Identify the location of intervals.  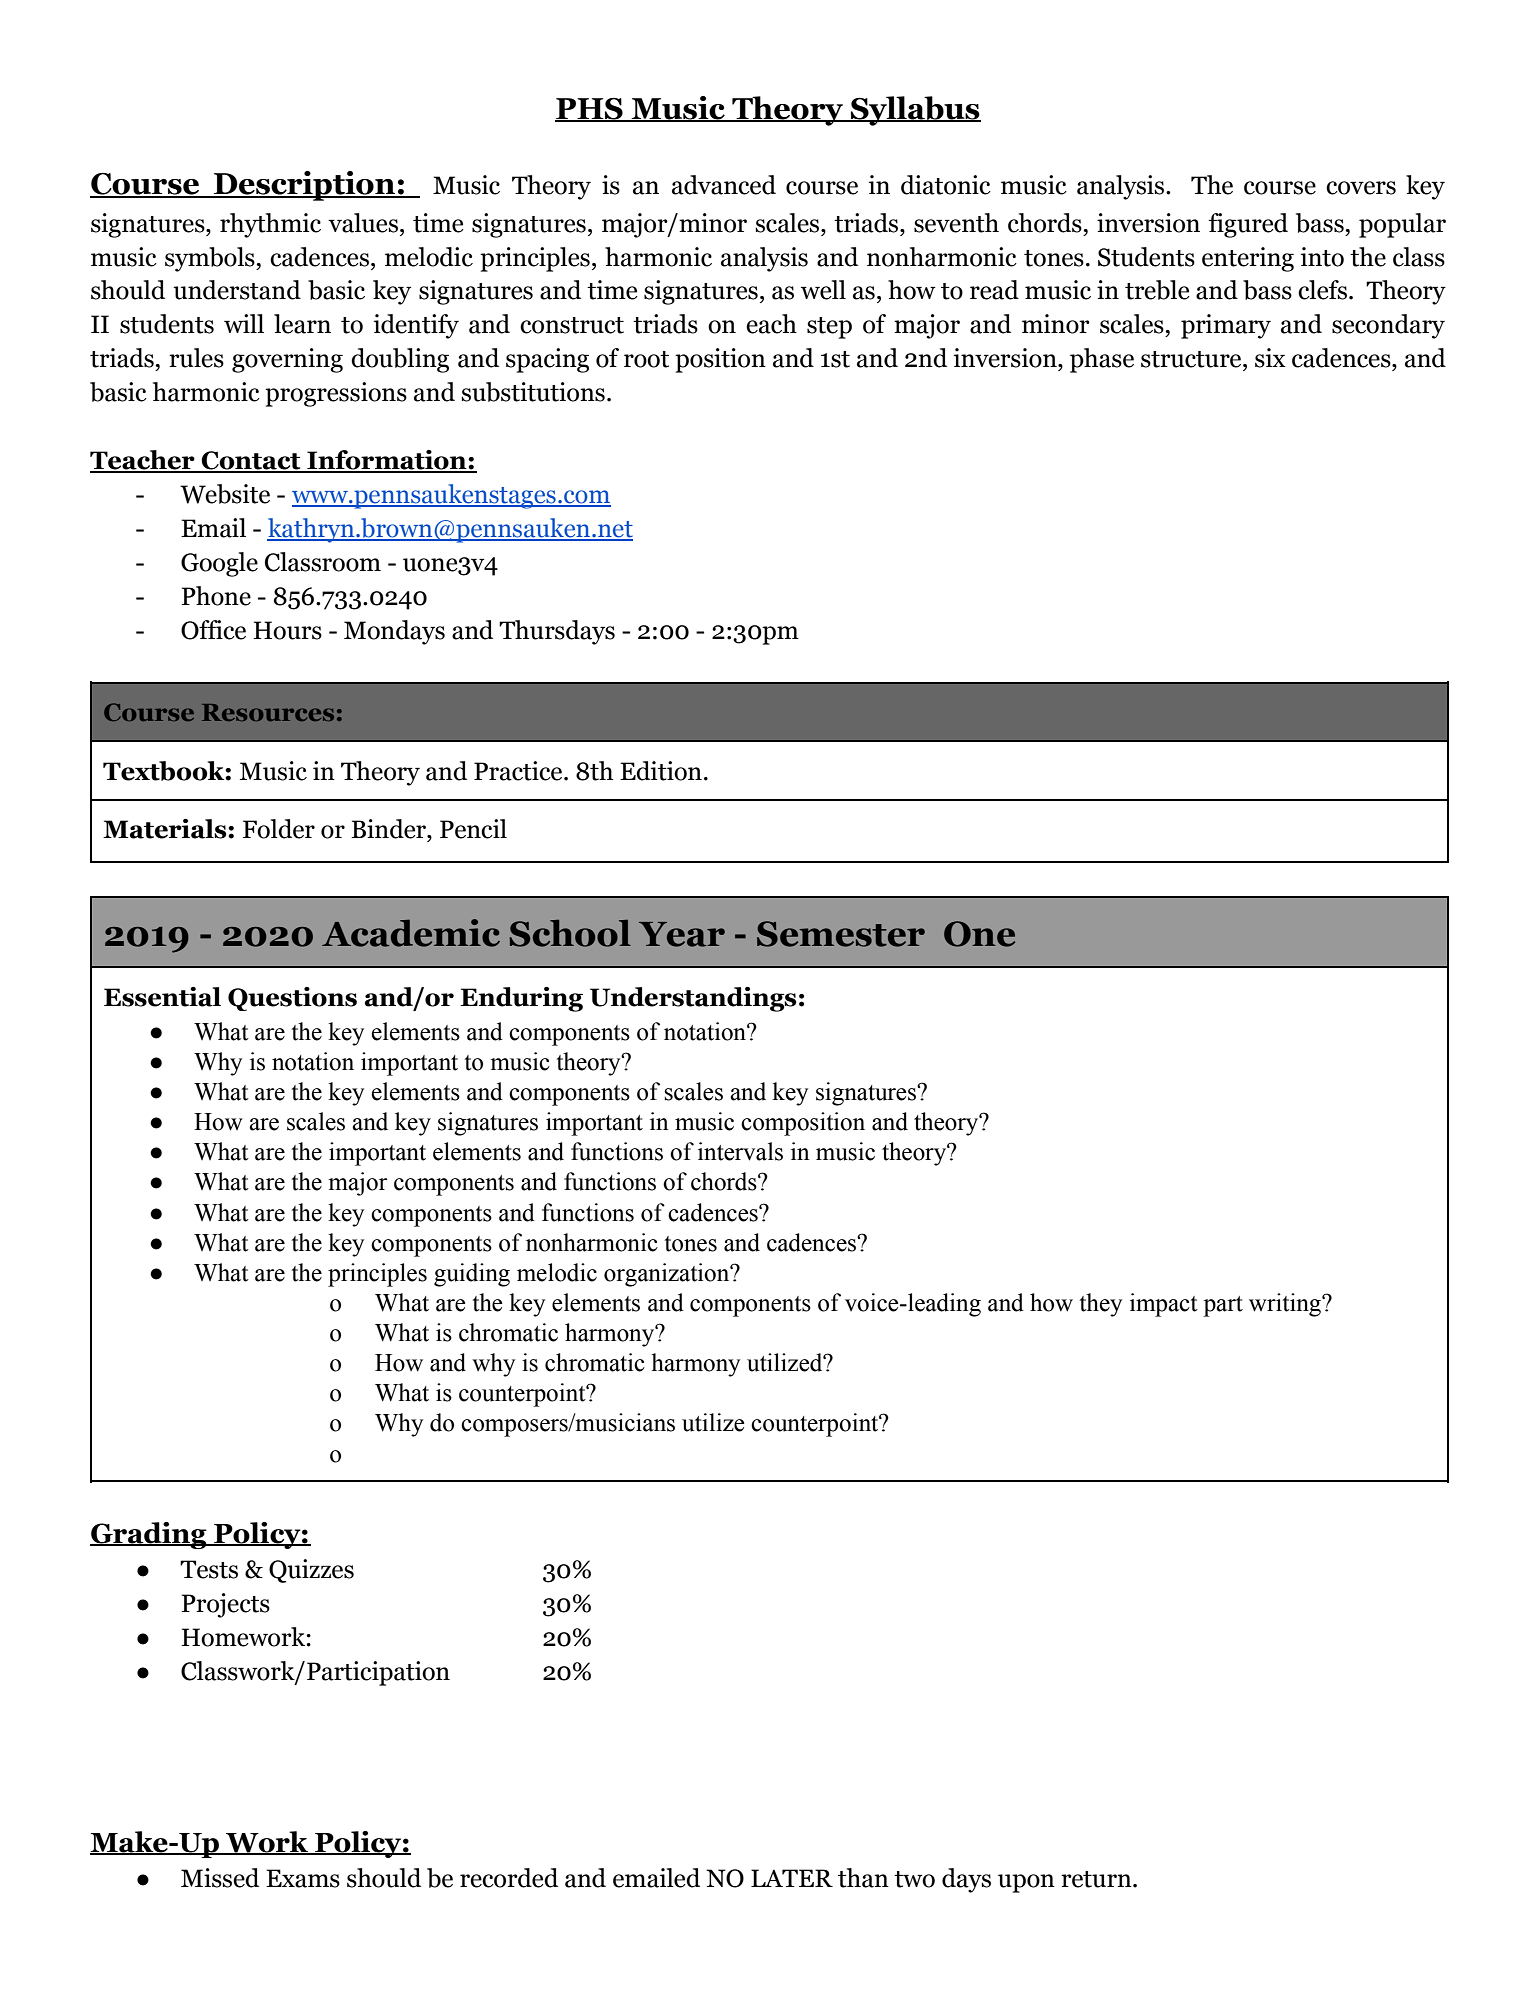
(740, 1151).
